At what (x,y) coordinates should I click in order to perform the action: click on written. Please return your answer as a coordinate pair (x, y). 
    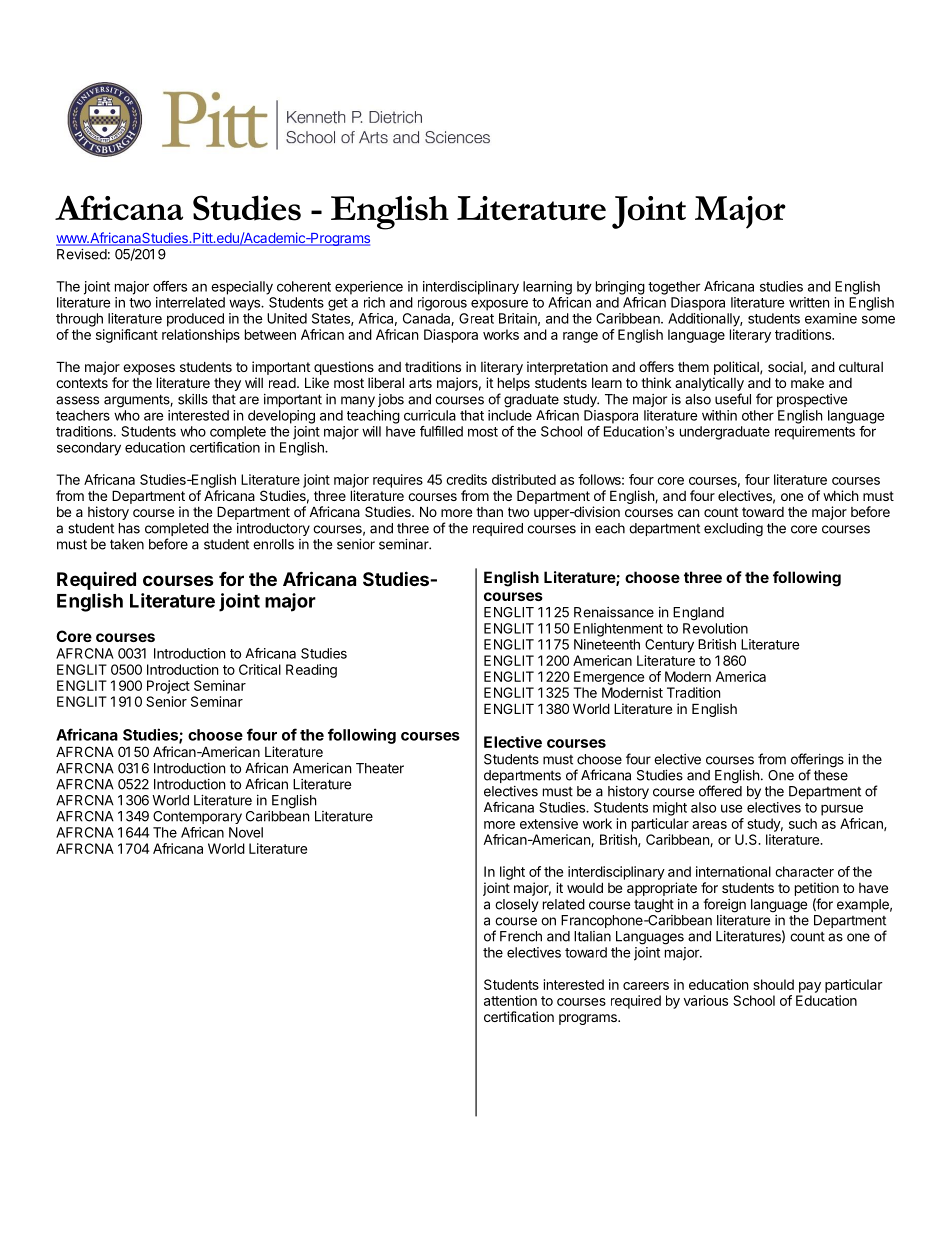
    Looking at the image, I should click on (809, 302).
